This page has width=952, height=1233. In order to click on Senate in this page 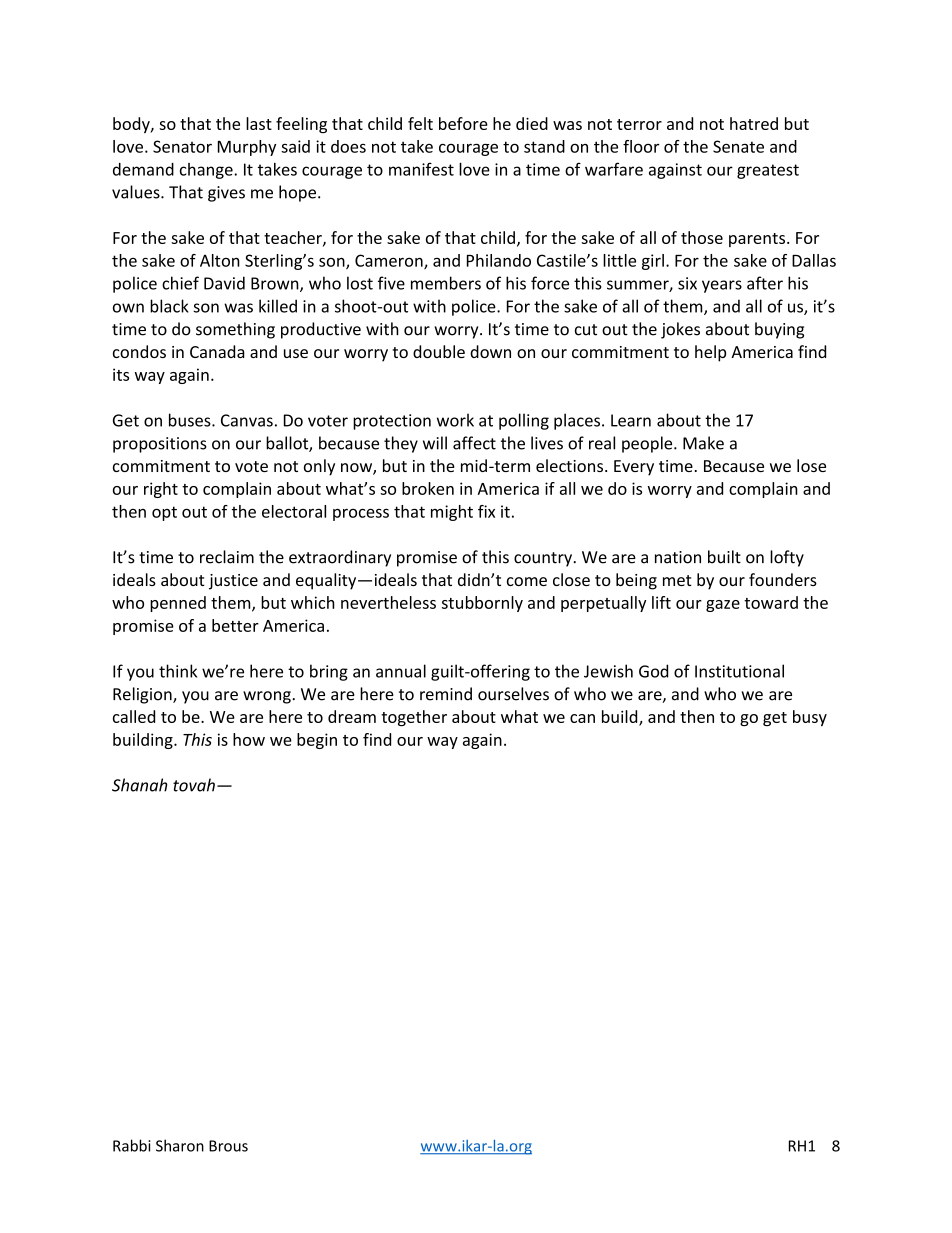, I will do `click(738, 146)`.
